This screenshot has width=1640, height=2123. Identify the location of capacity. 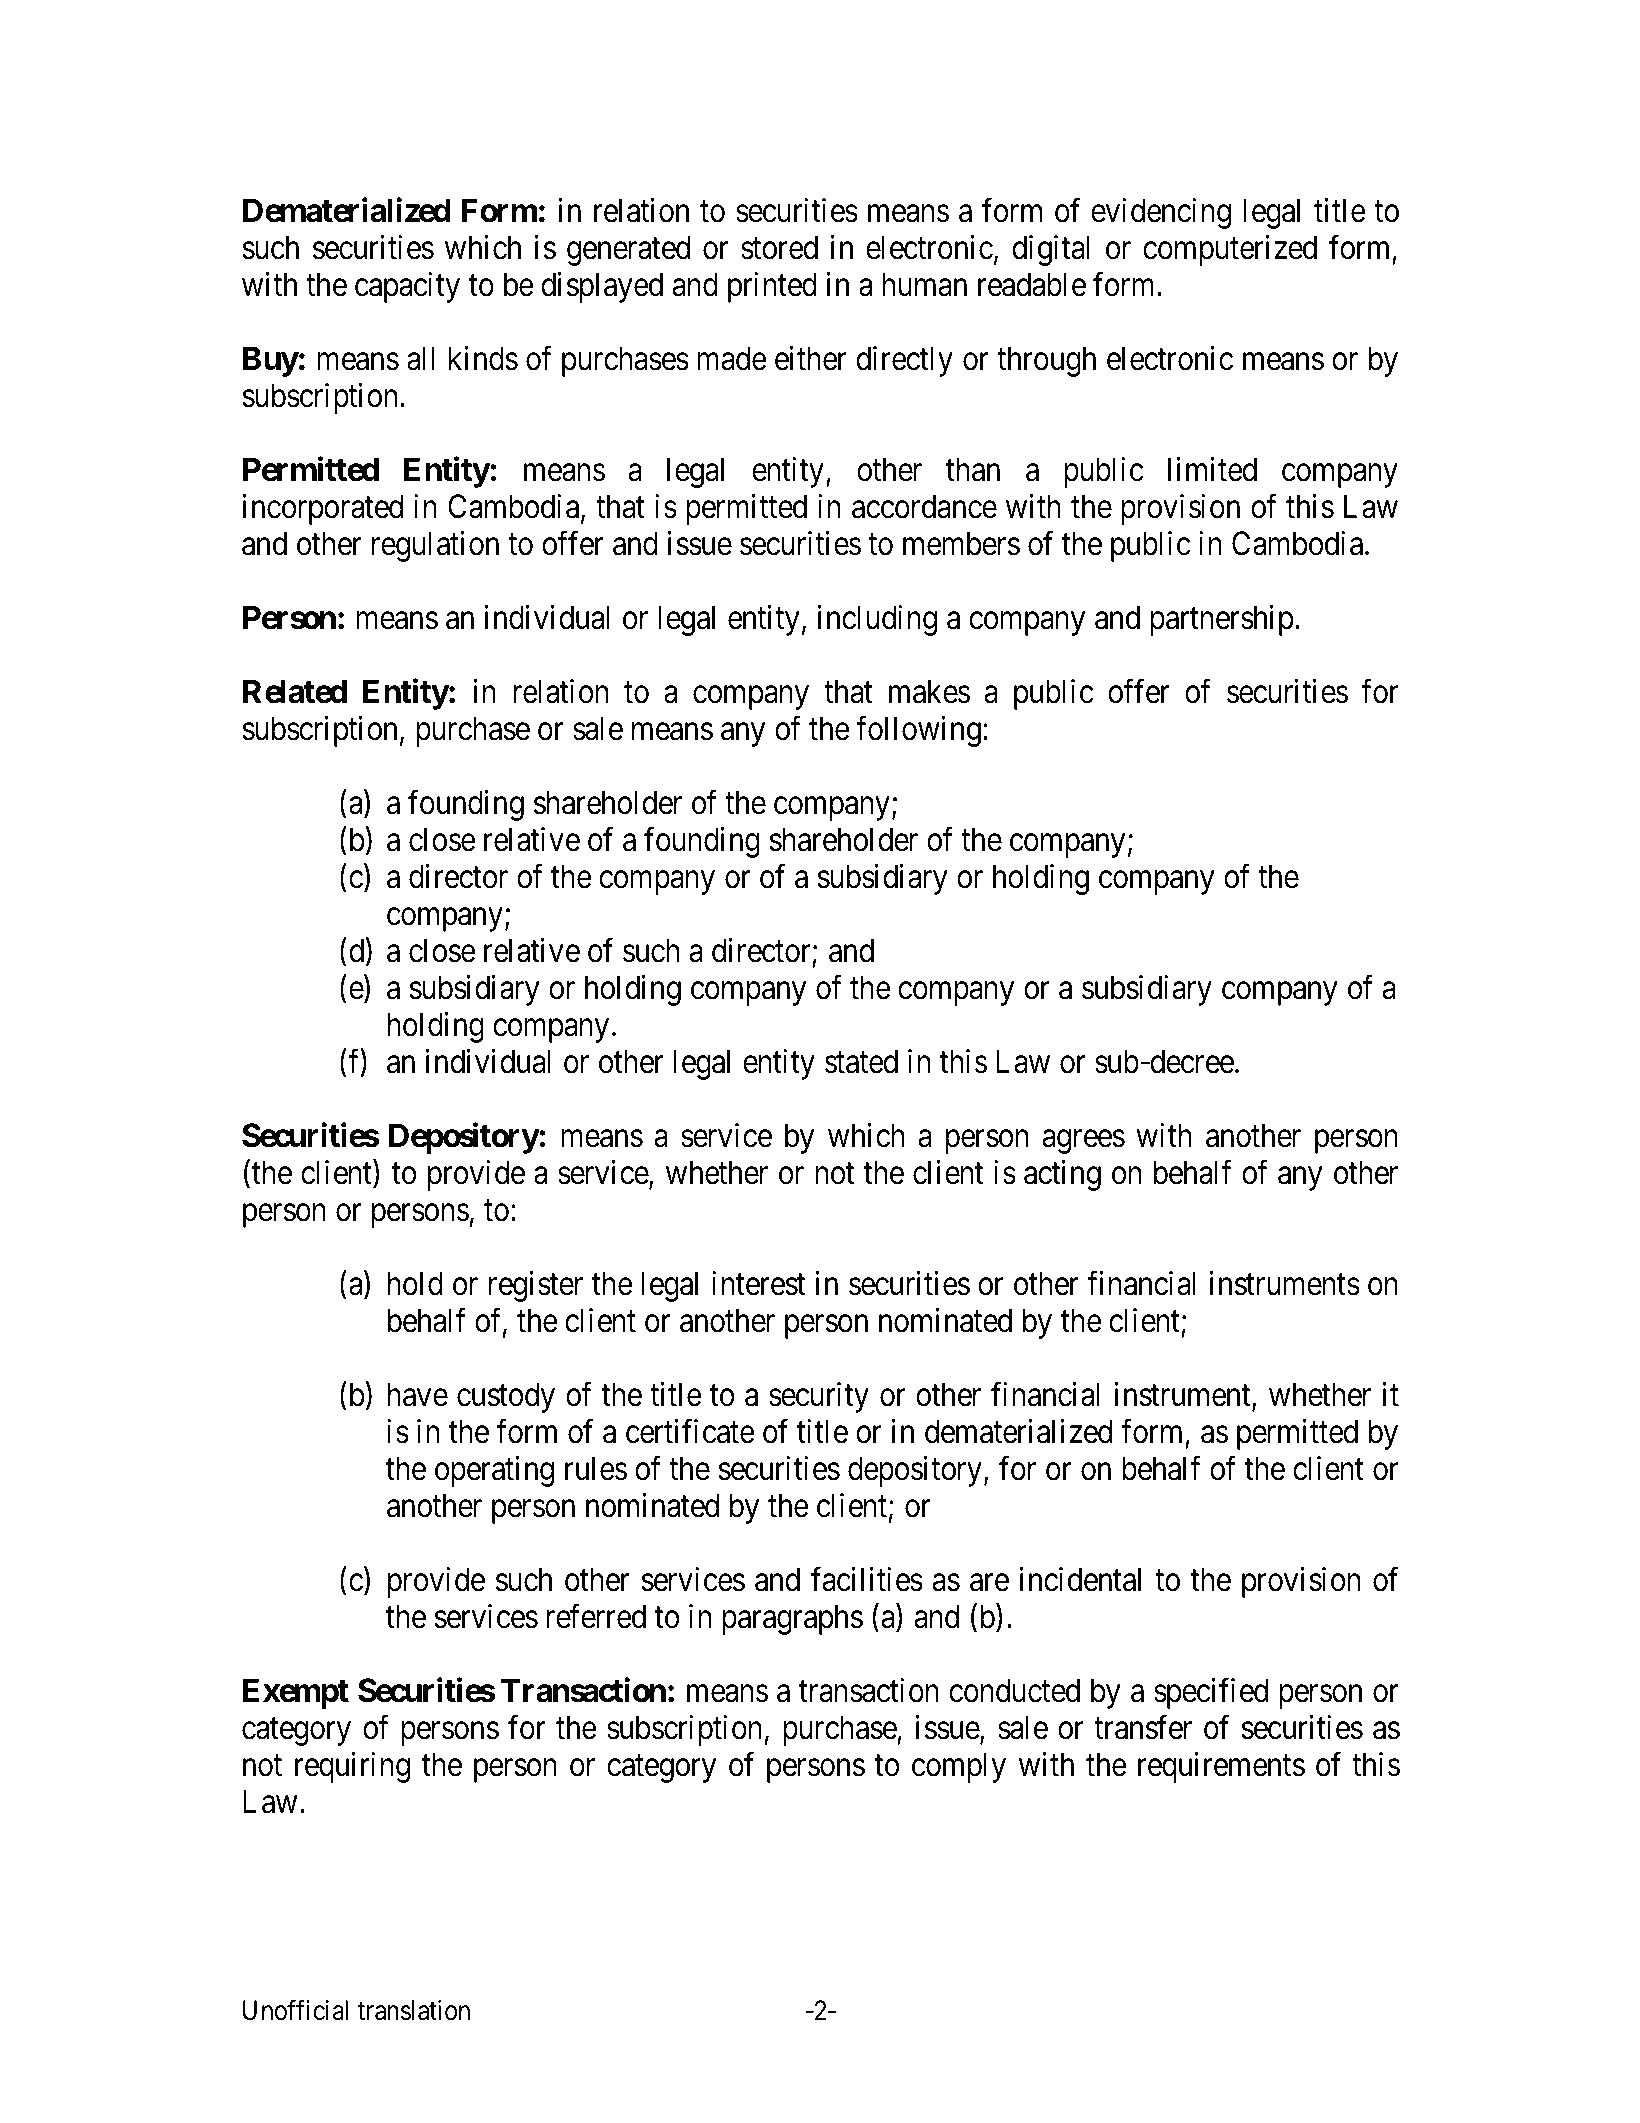
(407, 287).
